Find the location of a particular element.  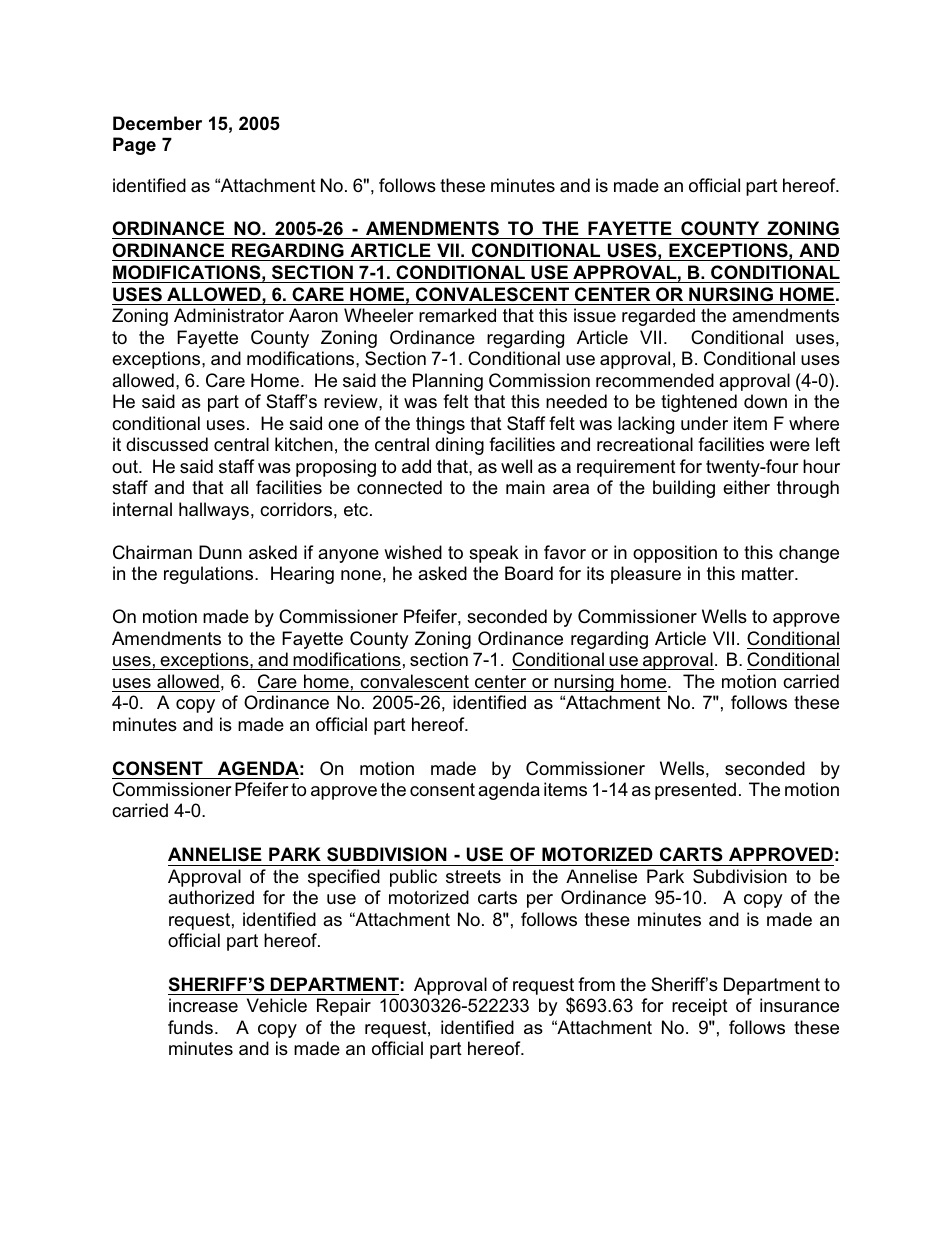

increase is located at coordinates (203, 1005).
